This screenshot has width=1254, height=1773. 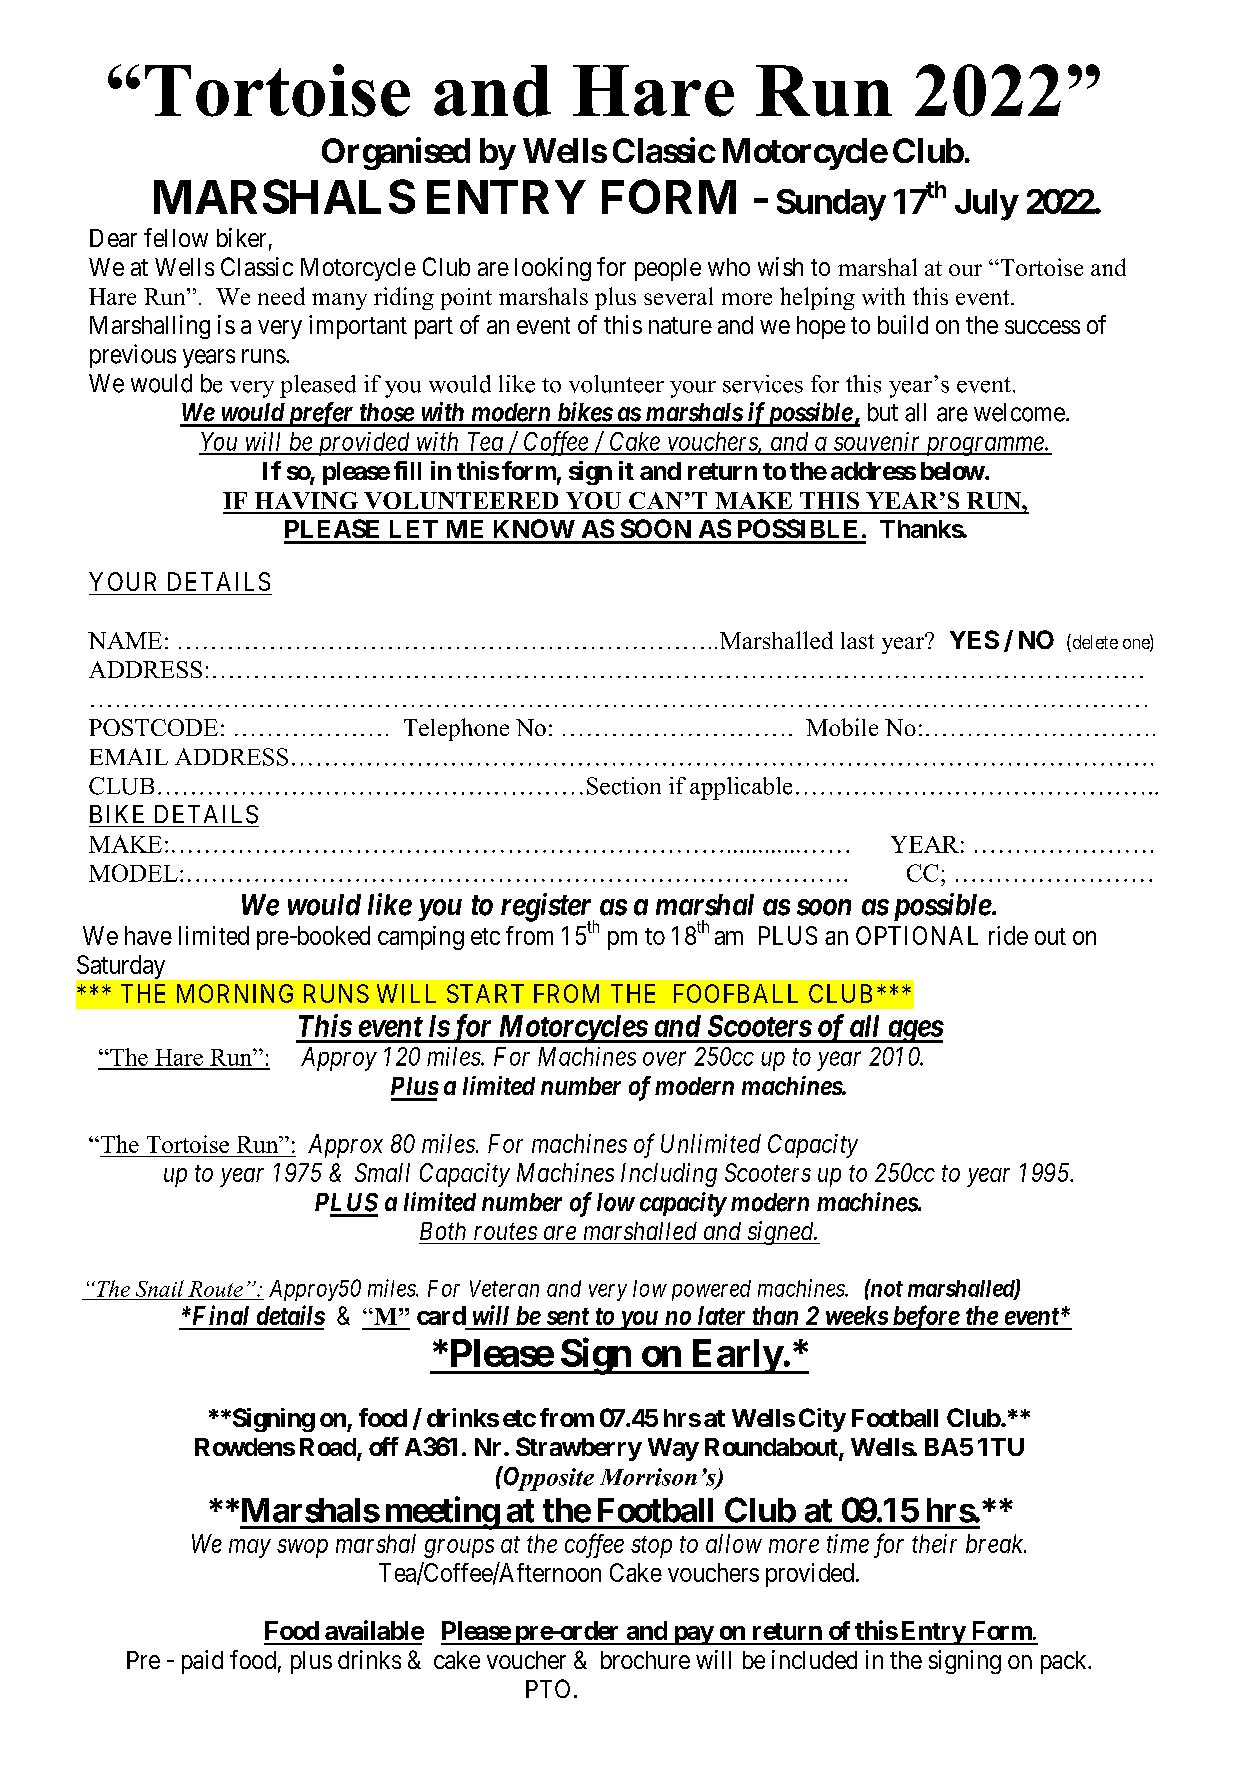 I want to click on fellow, so click(x=176, y=237).
